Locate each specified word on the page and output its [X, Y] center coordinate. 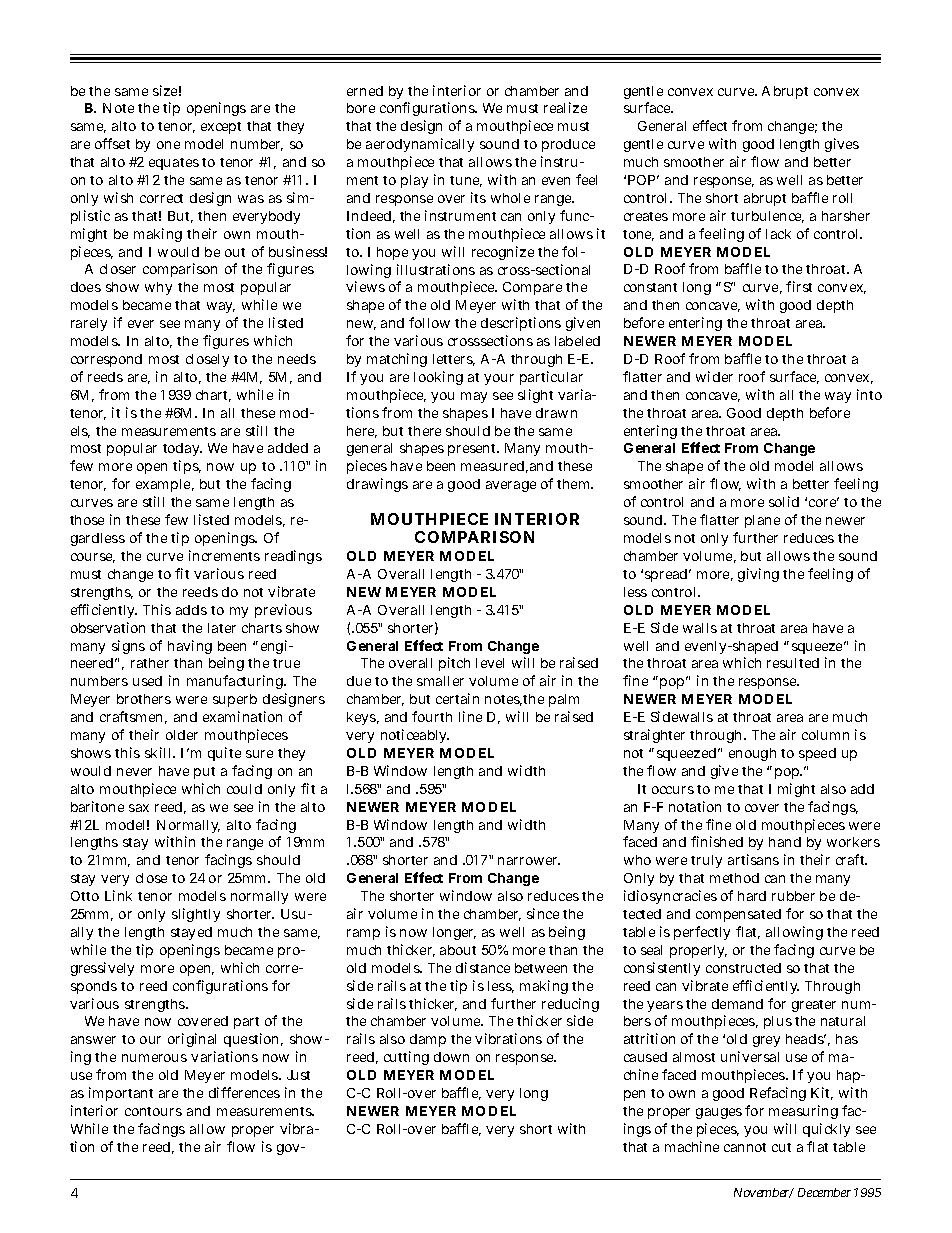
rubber [793, 896]
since [543, 913]
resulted [793, 663]
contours [153, 1111]
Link [118, 895]
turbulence [767, 217]
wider [714, 376]
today [182, 449]
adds [191, 610]
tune [466, 181]
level [490, 663]
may [474, 397]
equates [174, 164]
